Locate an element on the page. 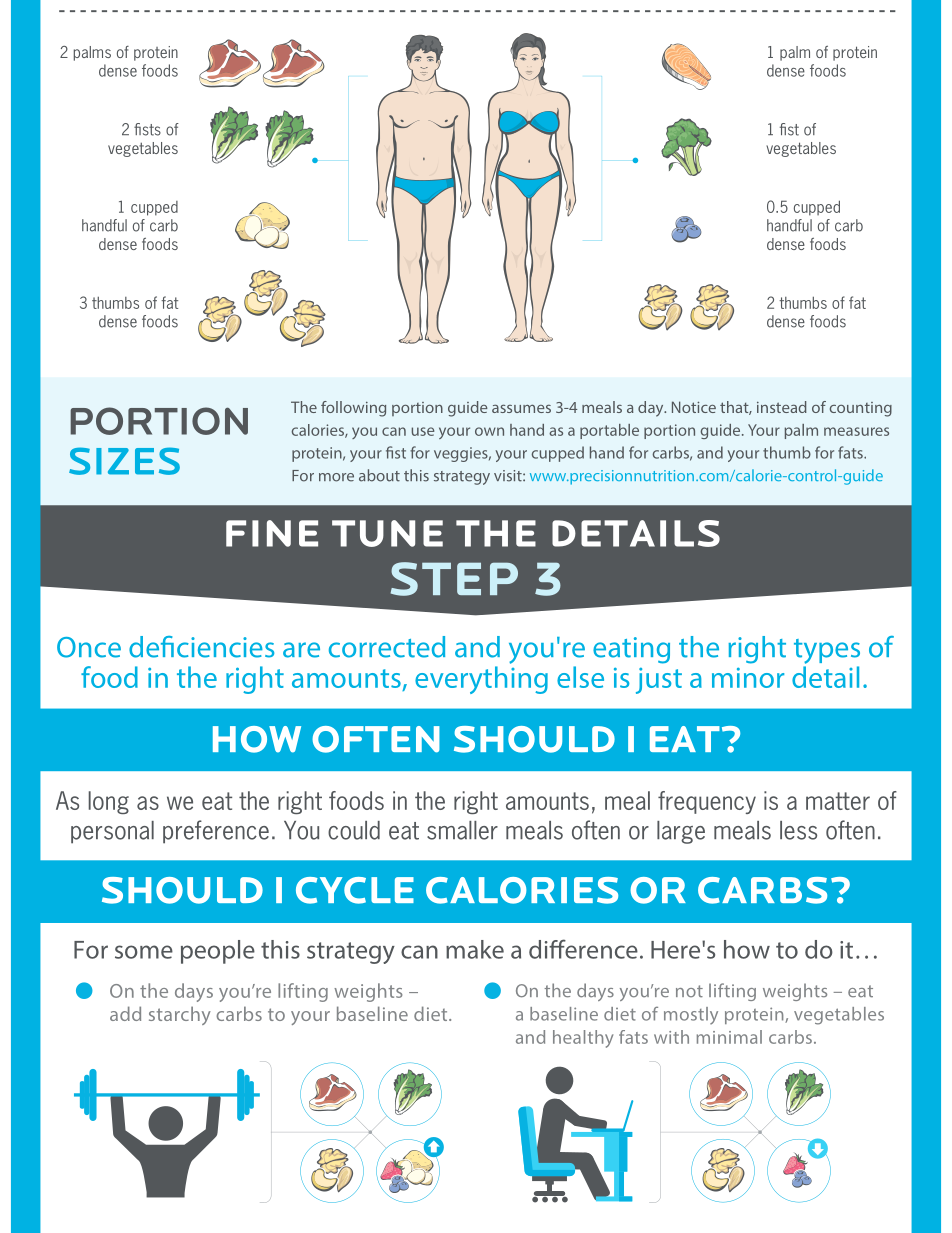  minimal is located at coordinates (729, 1037).
